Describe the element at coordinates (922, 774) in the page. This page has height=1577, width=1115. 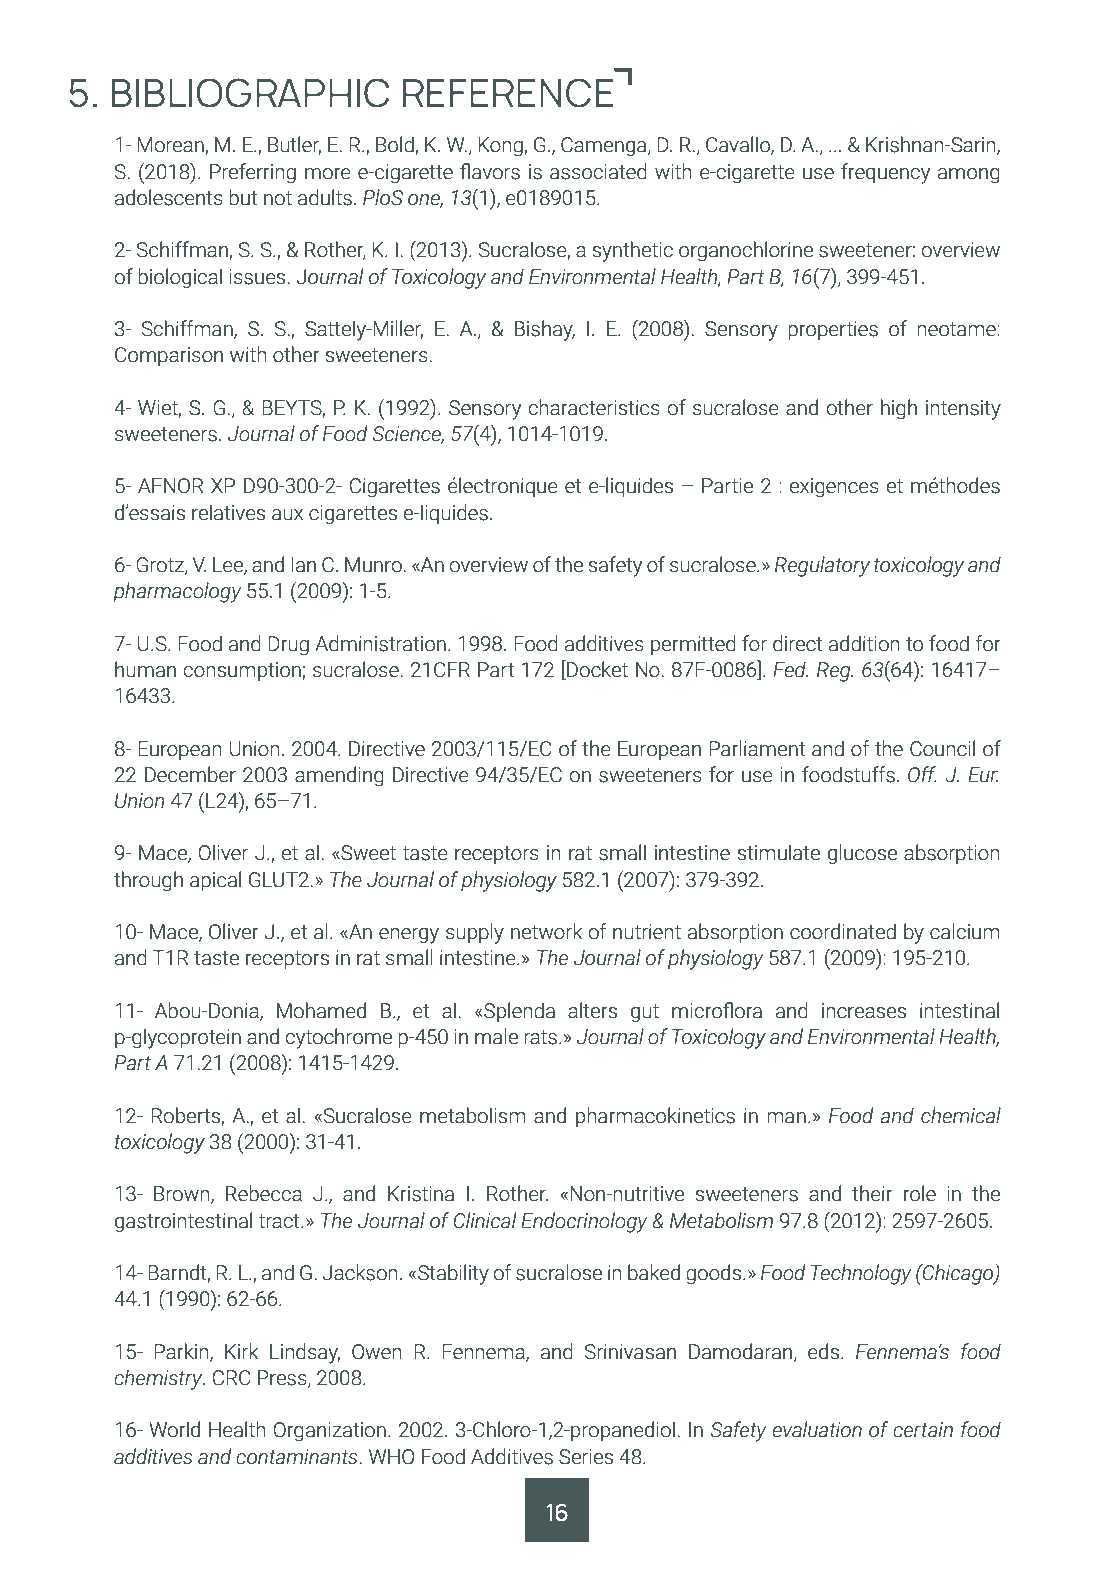
I see `Off` at that location.
